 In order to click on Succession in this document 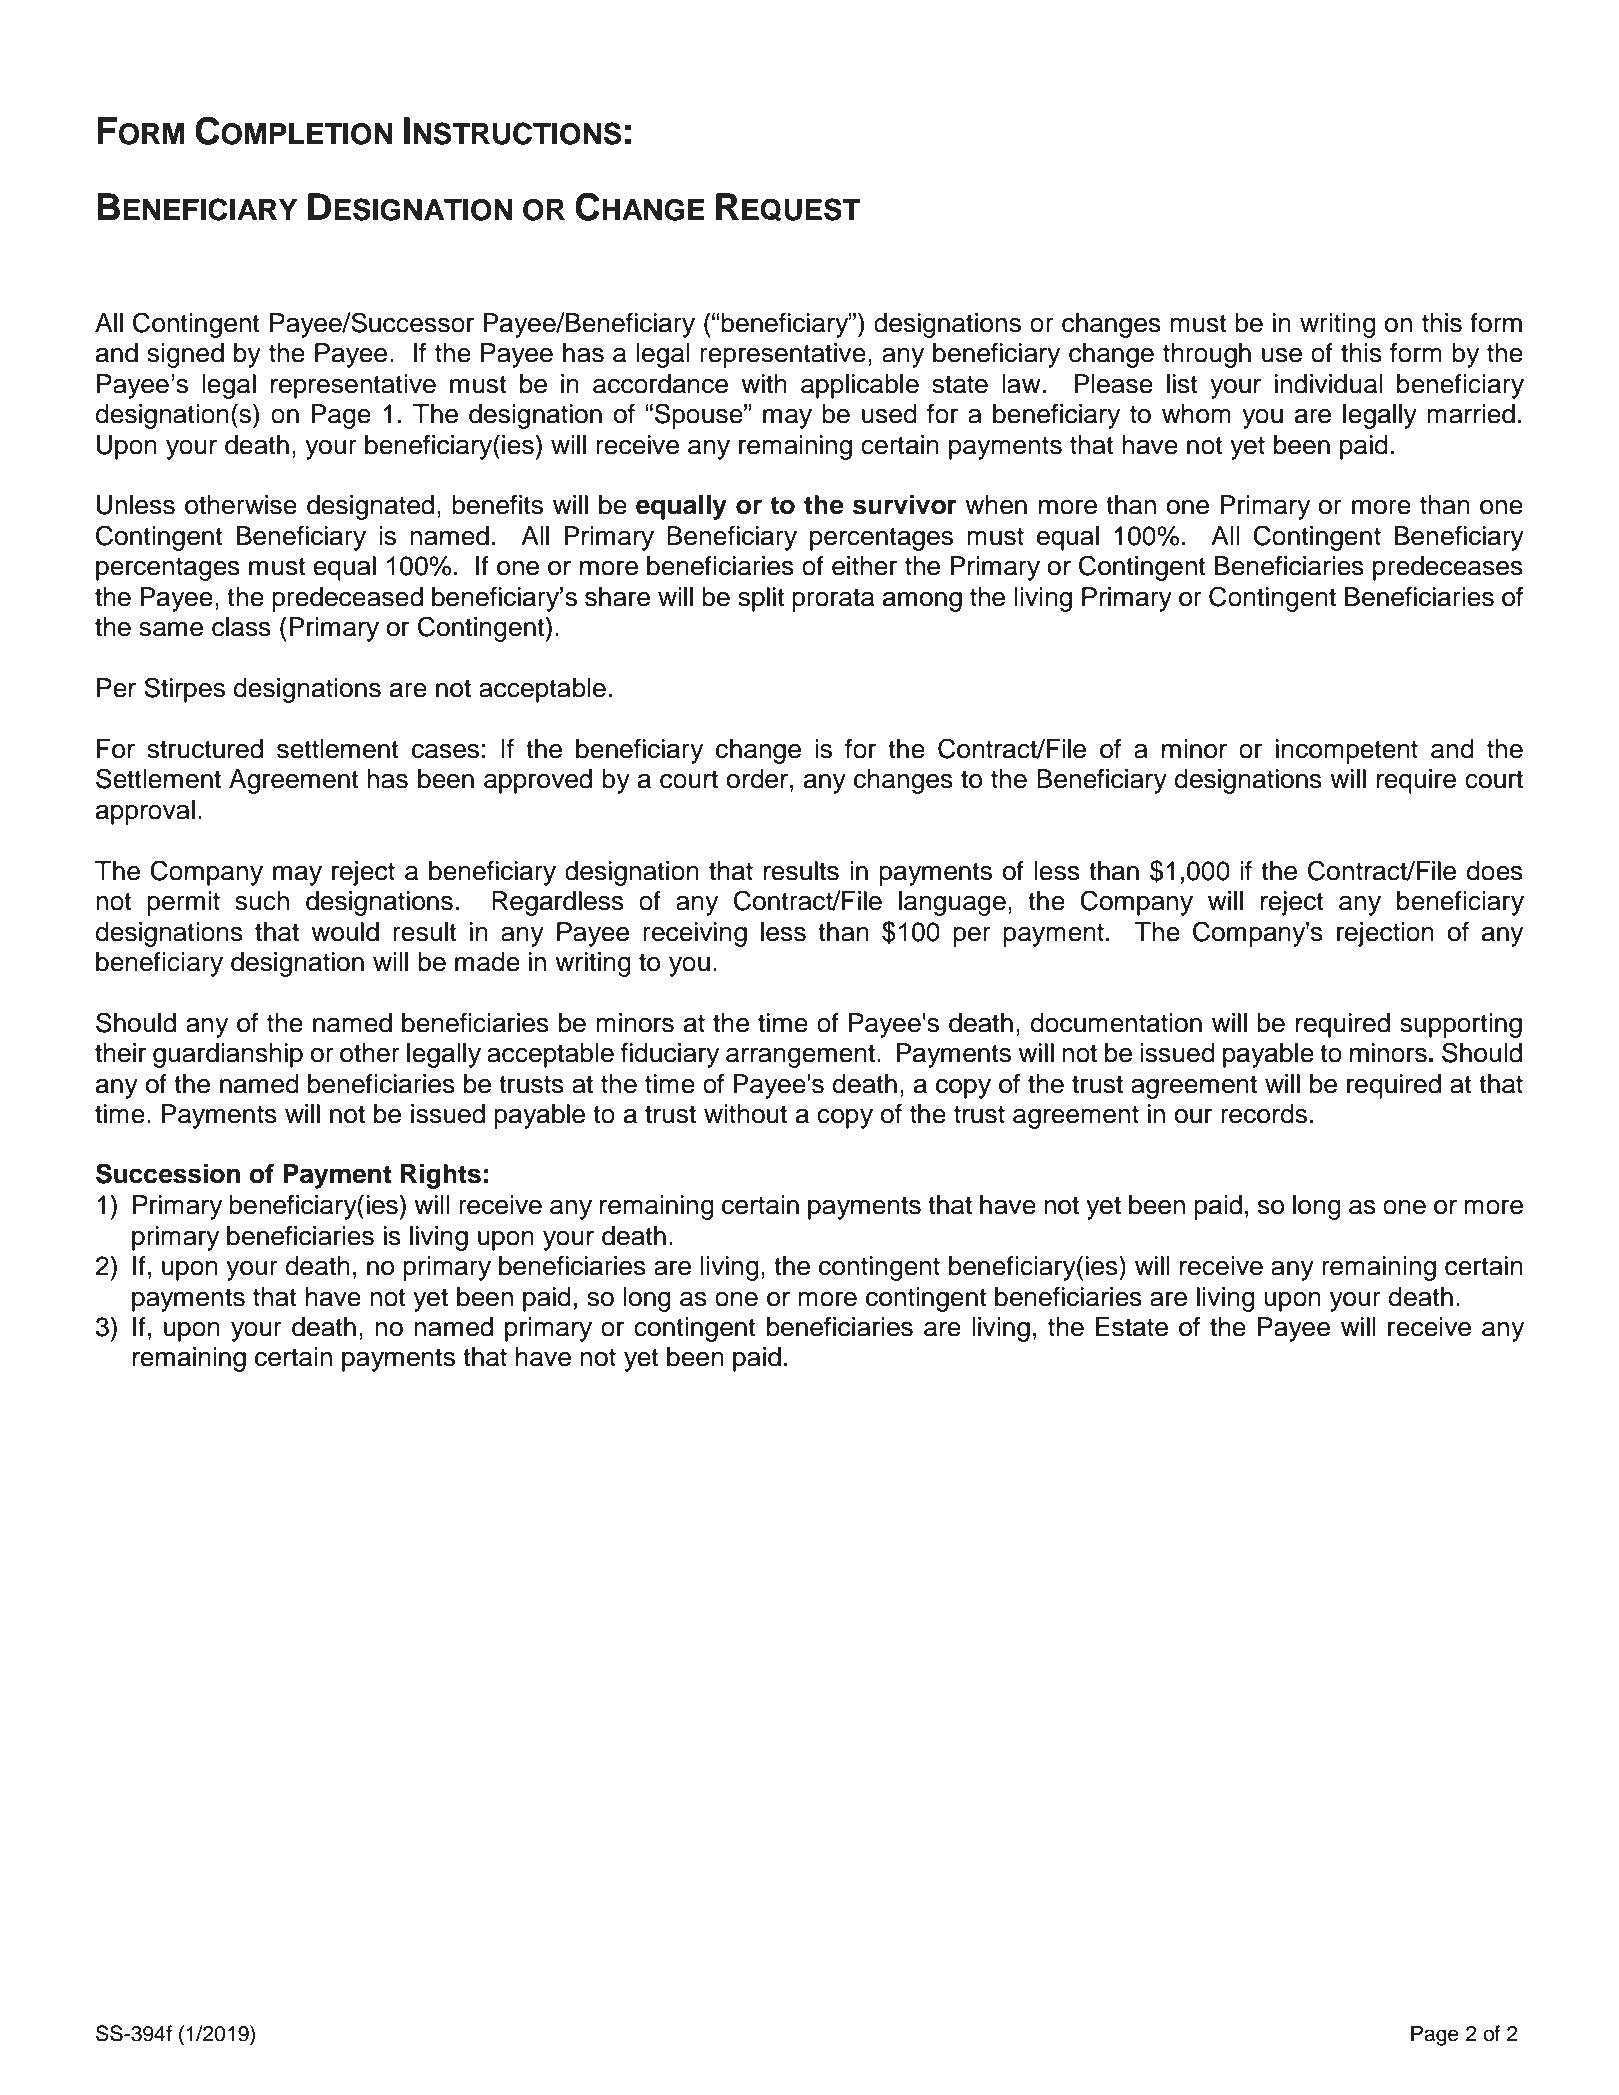, I will do `click(168, 1173)`.
